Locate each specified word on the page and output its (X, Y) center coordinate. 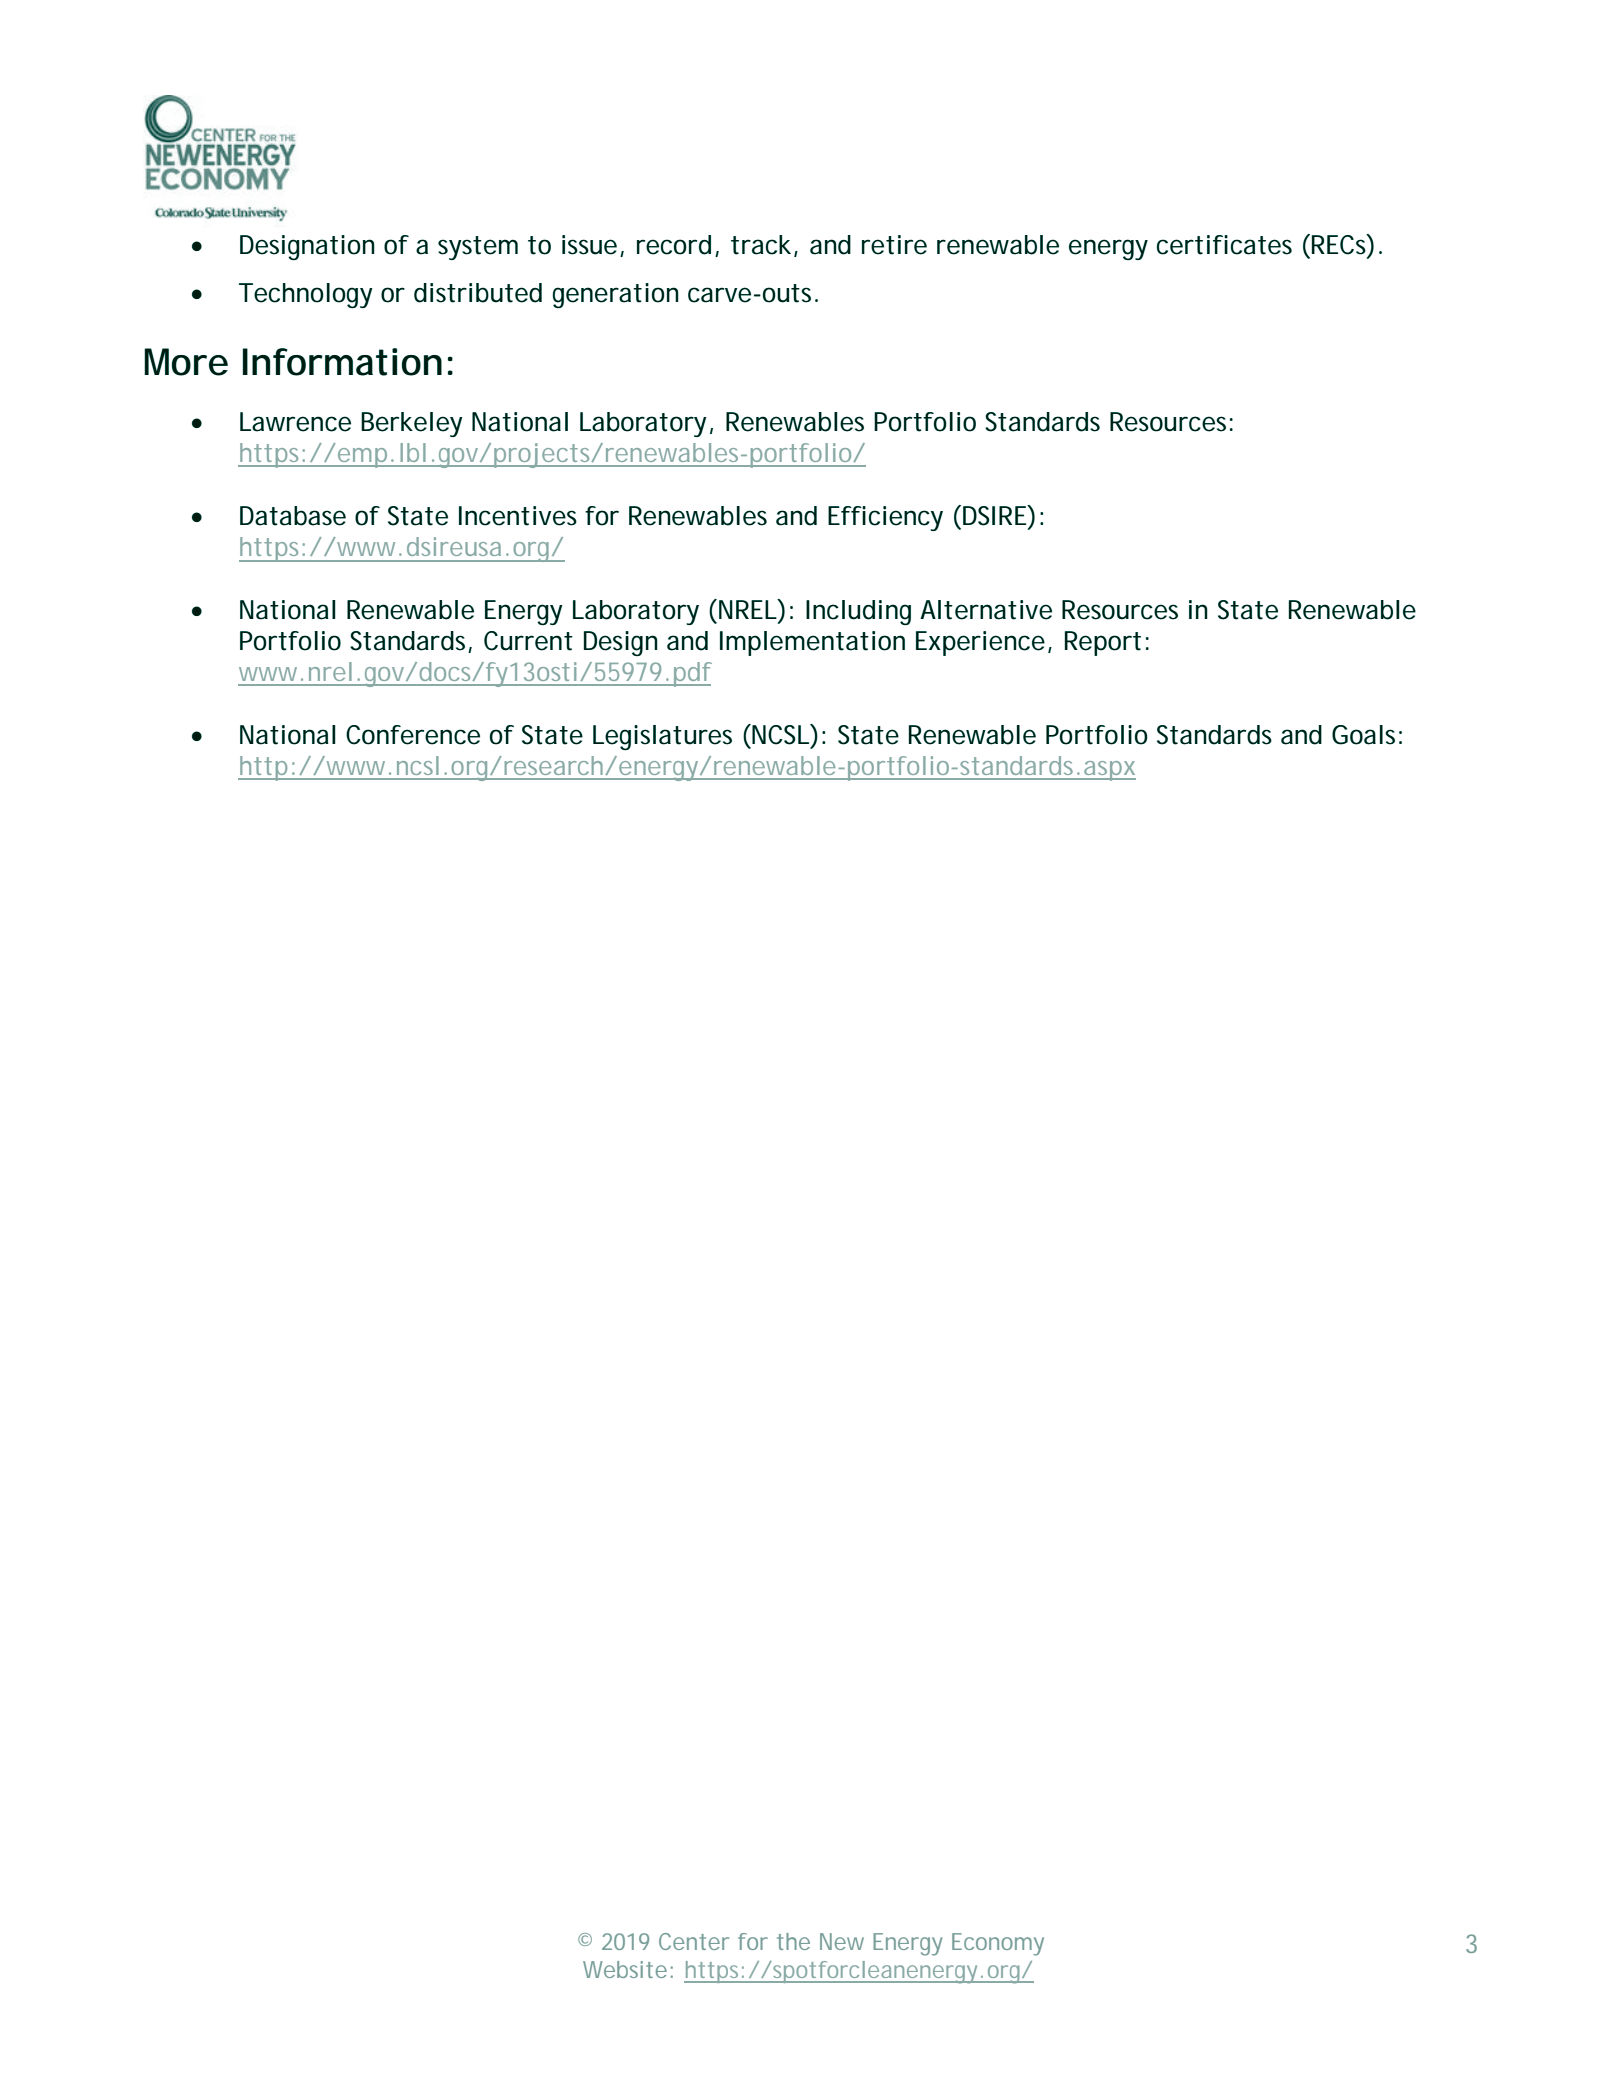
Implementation (812, 643)
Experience (980, 643)
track (761, 245)
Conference (413, 735)
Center (694, 1941)
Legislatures (662, 737)
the (793, 1941)
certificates (1224, 245)
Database (293, 516)
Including (858, 612)
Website (625, 1969)
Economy (998, 1944)
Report (1103, 643)
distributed (478, 293)
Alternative (986, 610)
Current (528, 641)
